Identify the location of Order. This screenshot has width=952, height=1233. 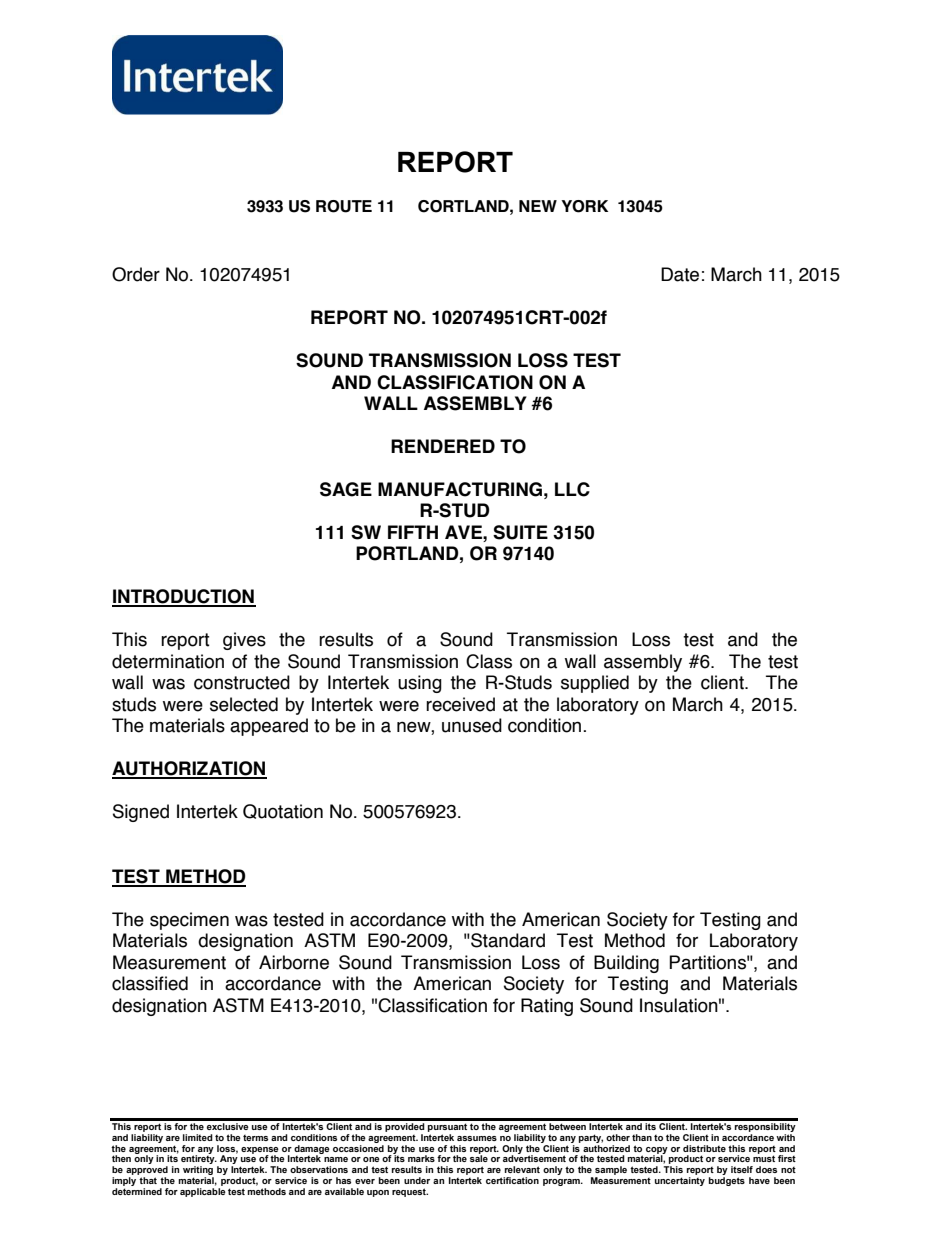
(136, 274).
